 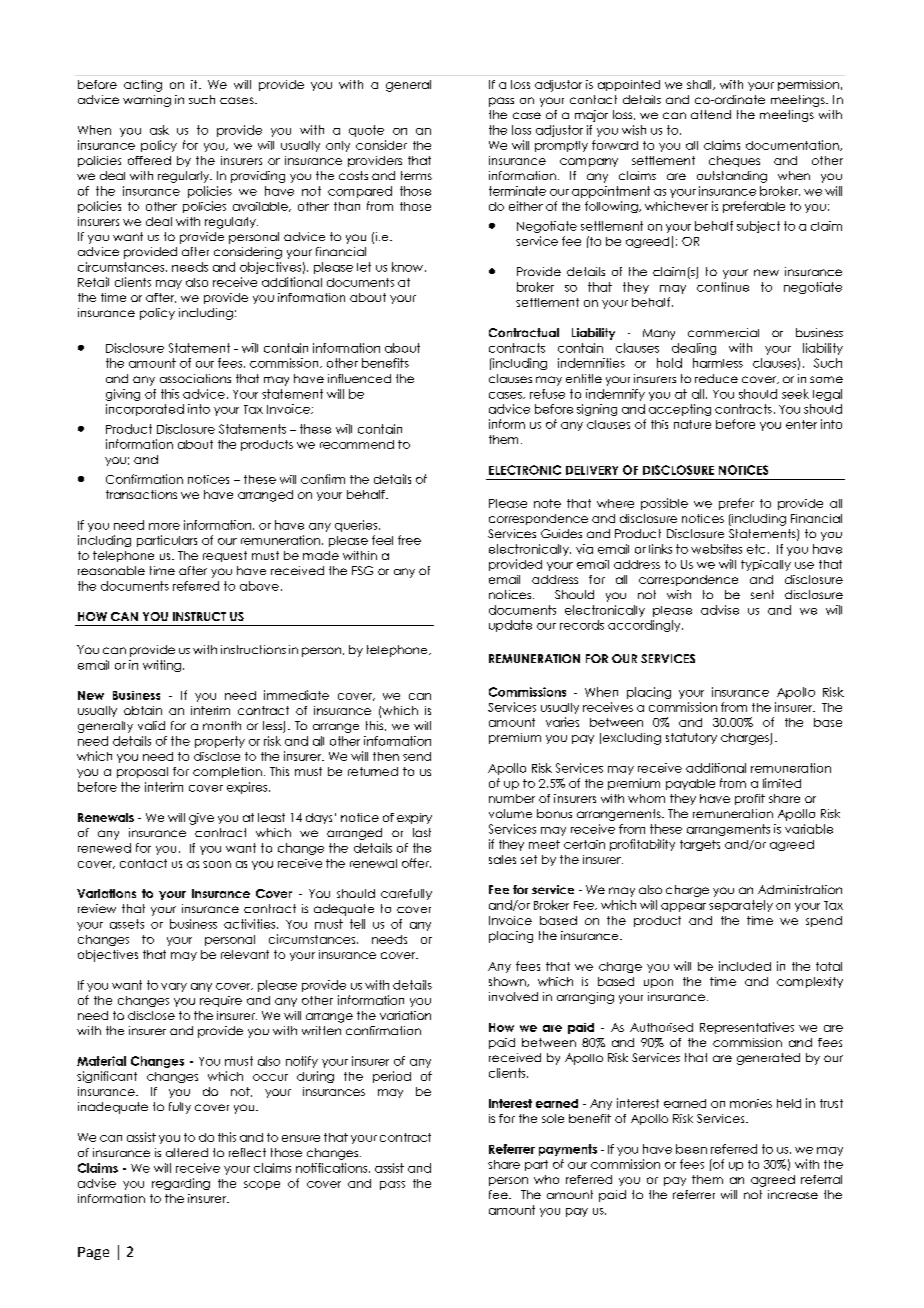 What do you see at coordinates (700, 845) in the document?
I see `targets` at bounding box center [700, 845].
